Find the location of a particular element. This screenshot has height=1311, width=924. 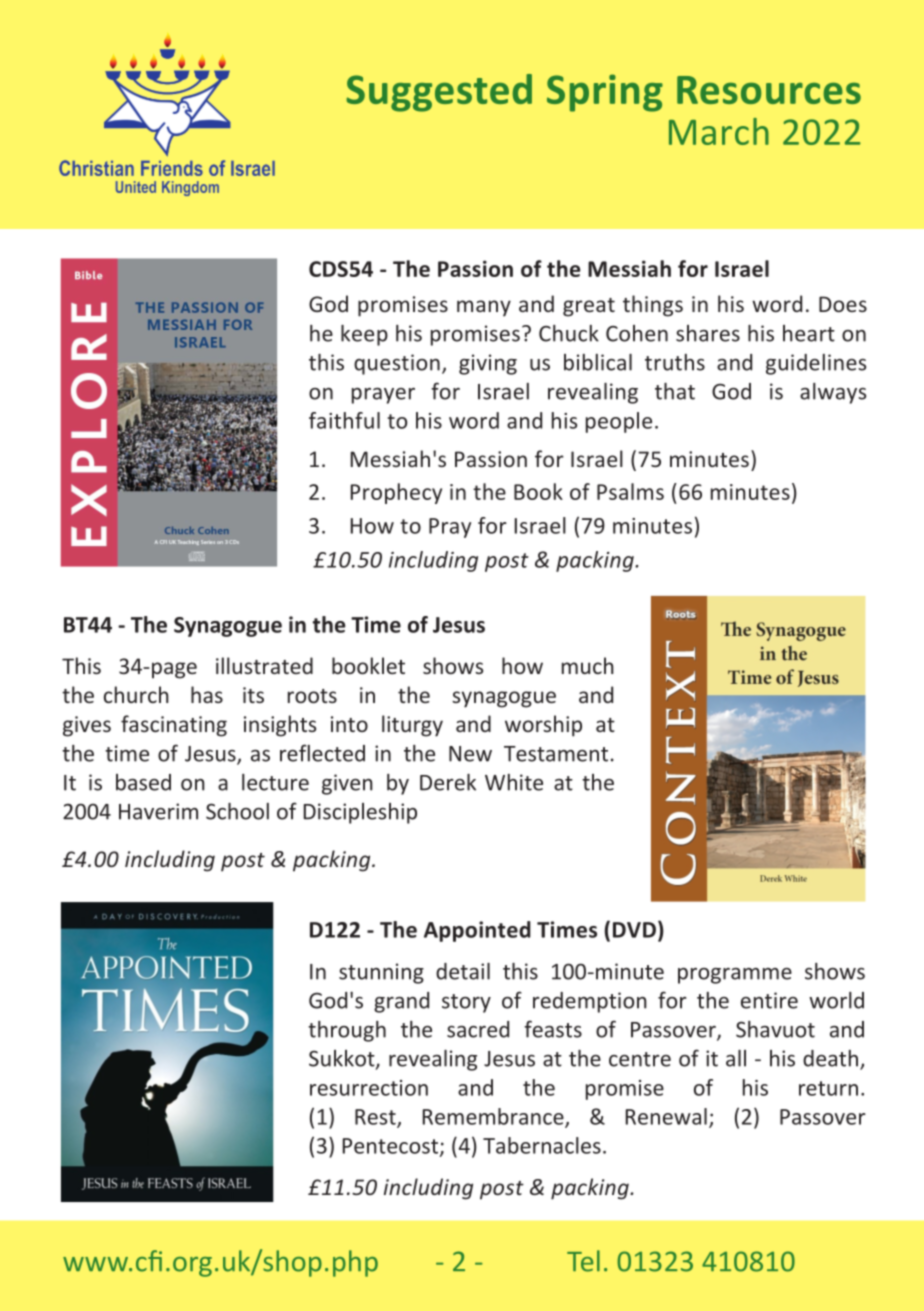

Psalms is located at coordinates (630, 491).
